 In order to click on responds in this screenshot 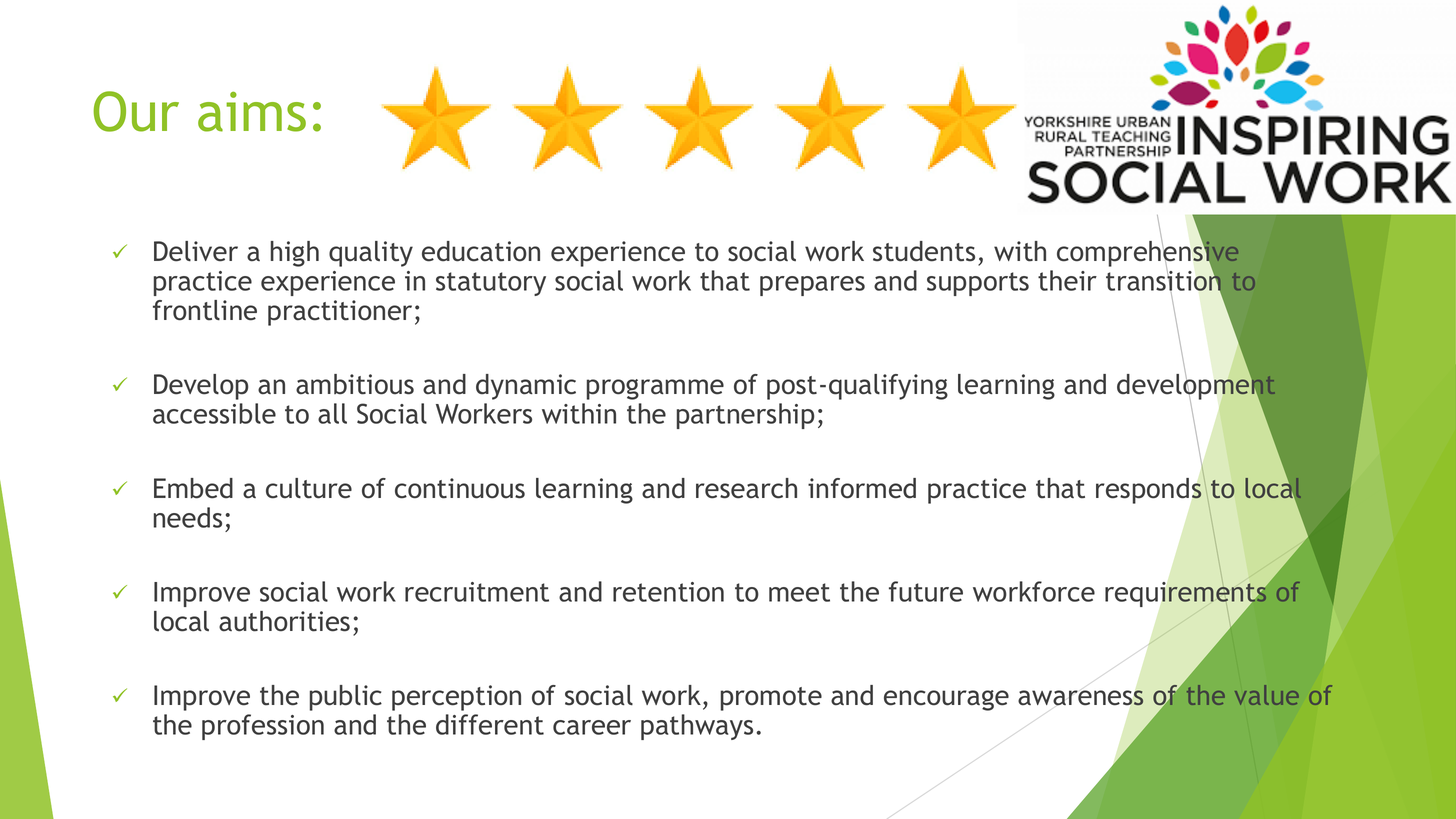, I will do `click(1150, 490)`.
